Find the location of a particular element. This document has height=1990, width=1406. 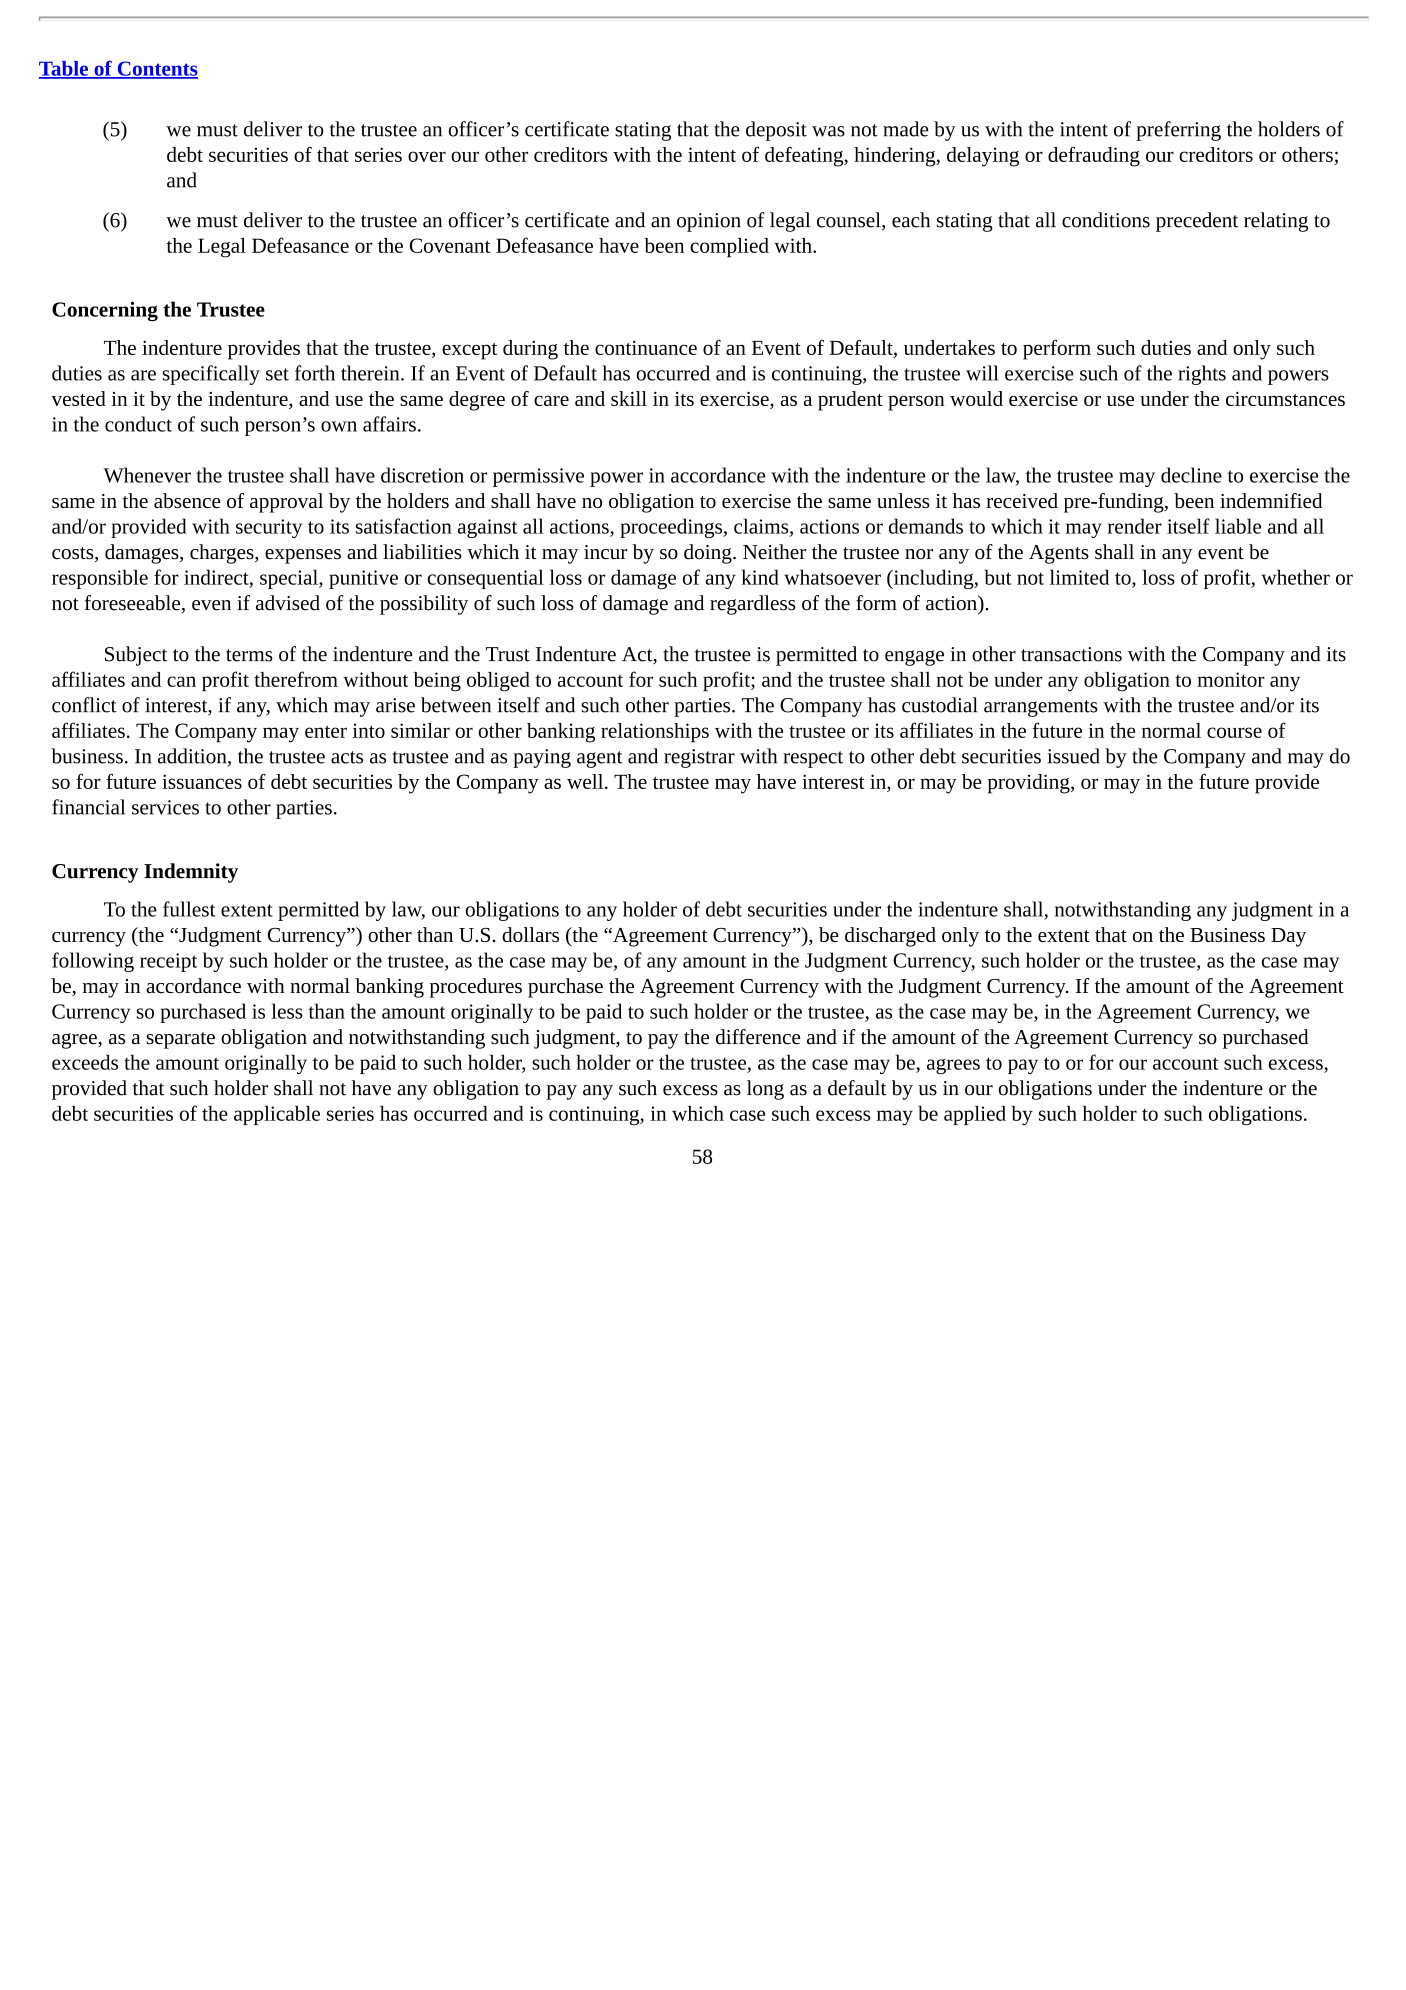

long is located at coordinates (765, 1090).
